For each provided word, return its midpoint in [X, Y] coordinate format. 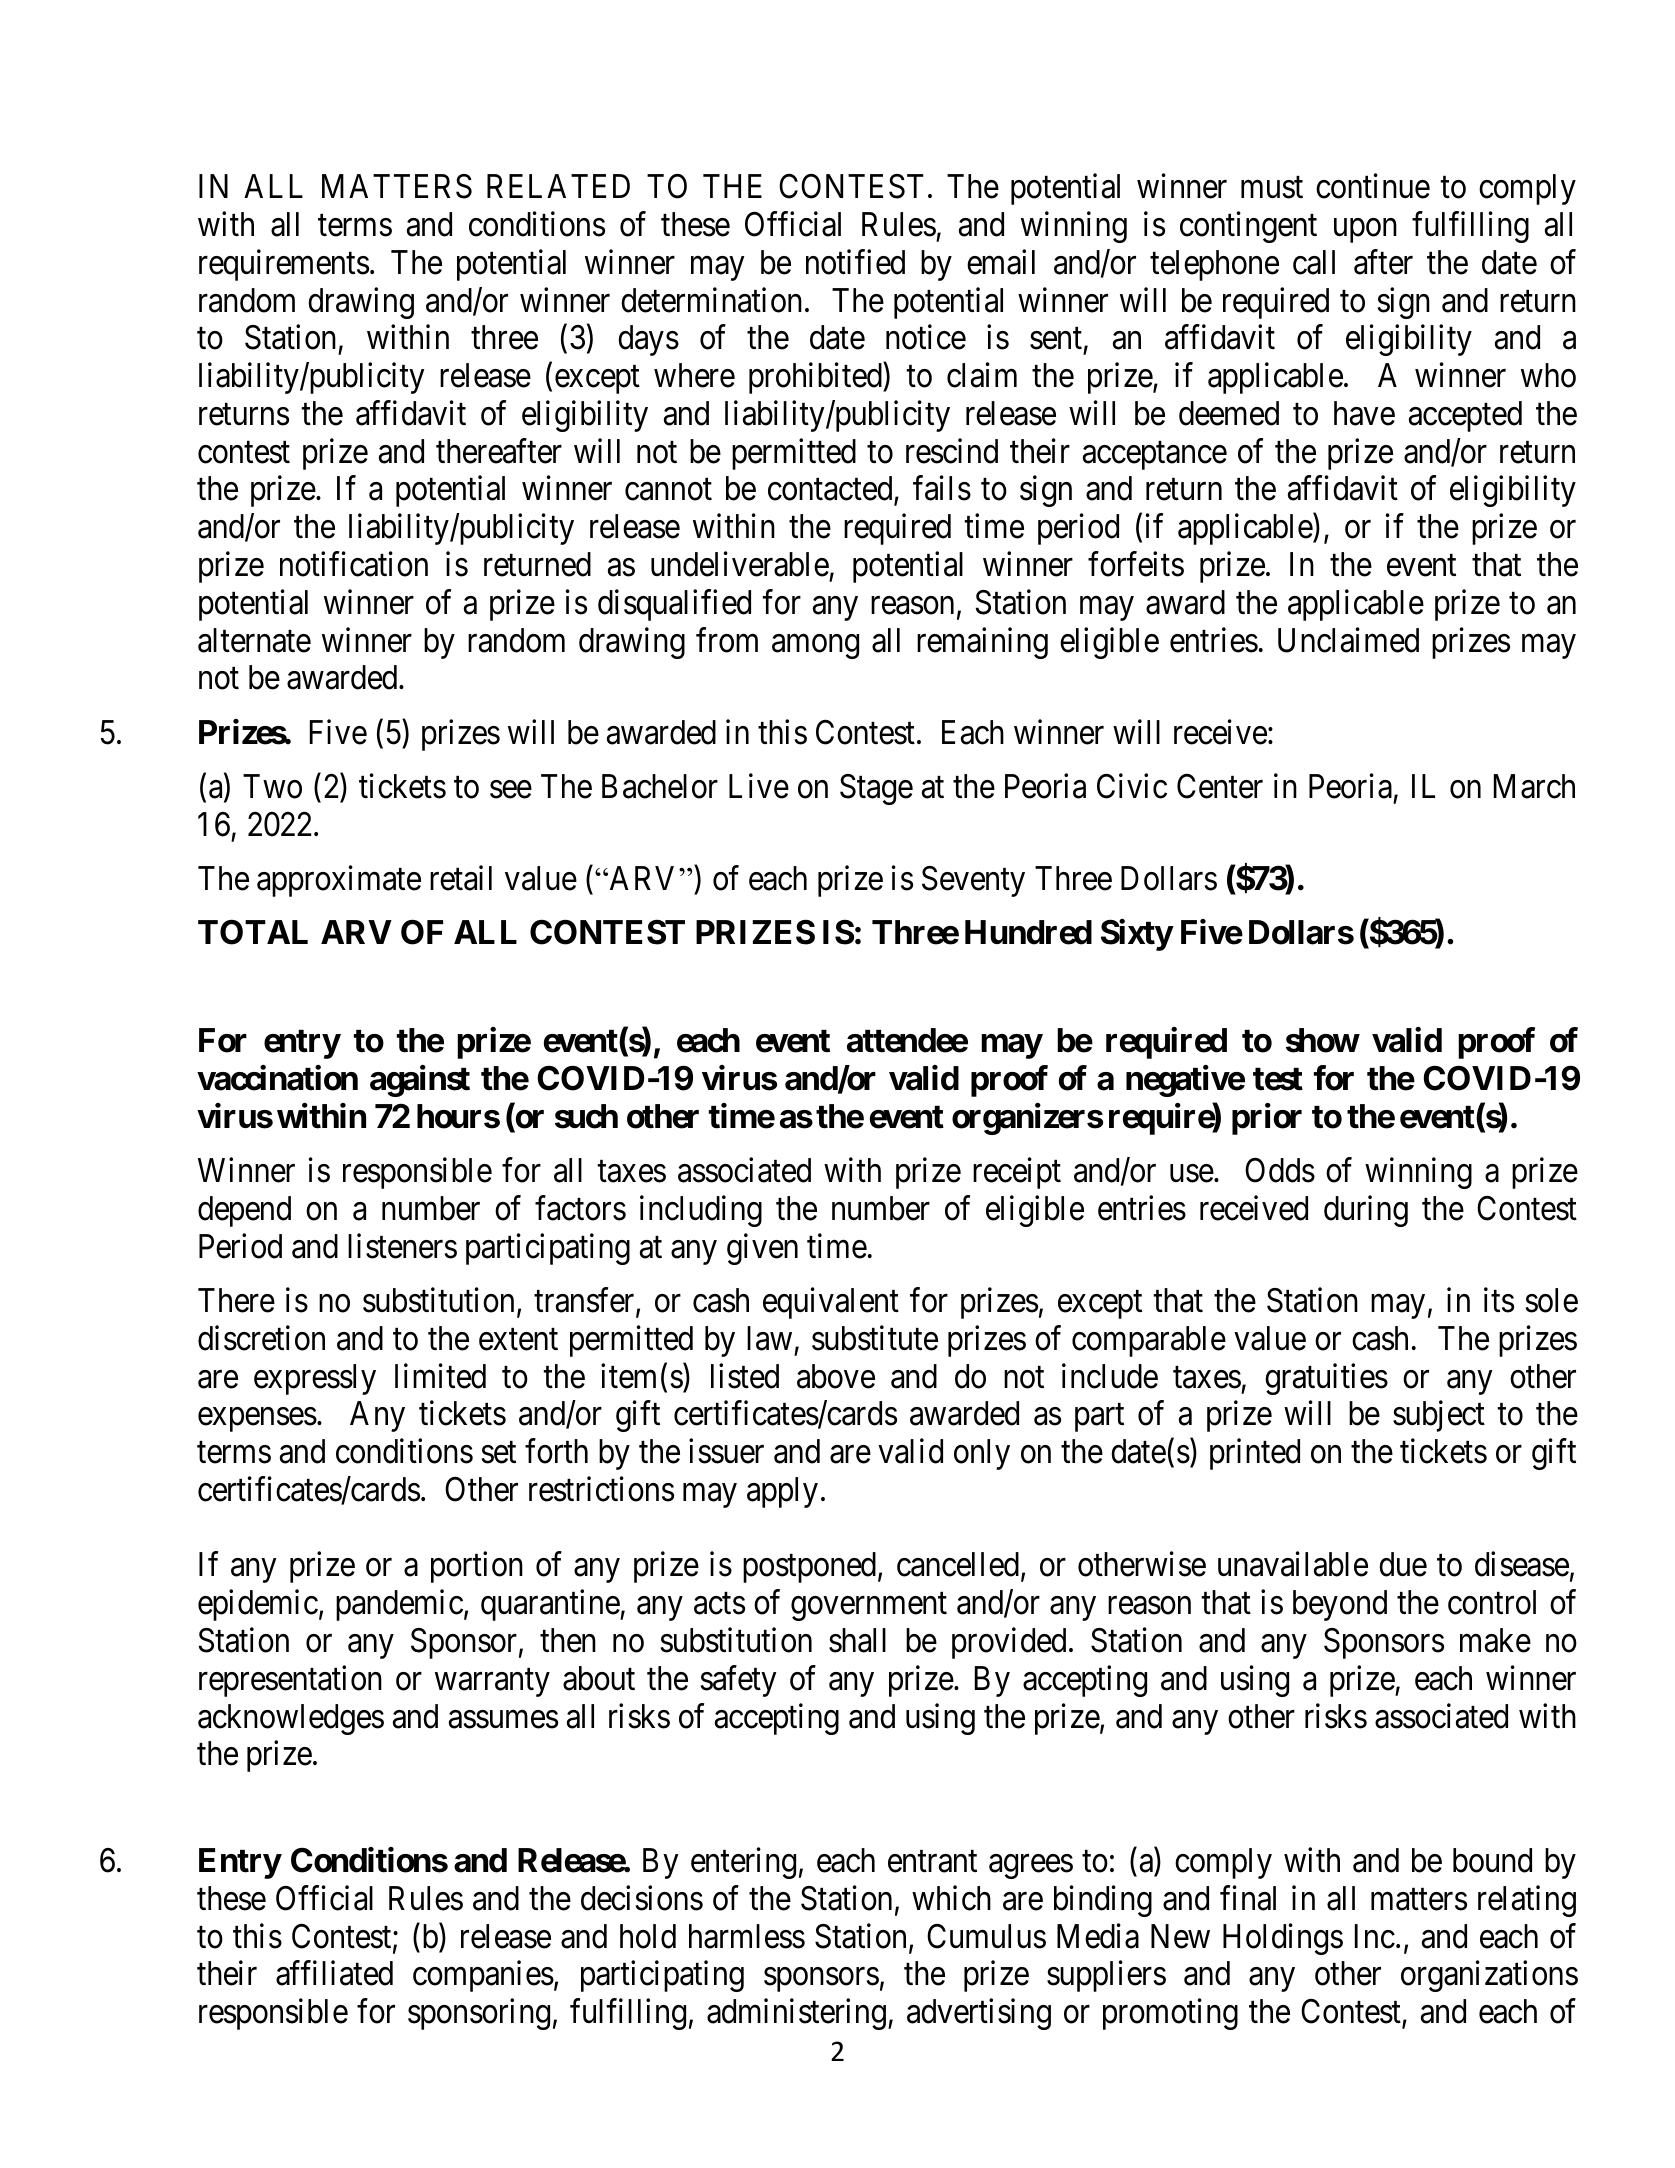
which [951, 1898]
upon [1365, 231]
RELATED [558, 186]
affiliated [334, 1973]
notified [855, 262]
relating [1527, 1901]
